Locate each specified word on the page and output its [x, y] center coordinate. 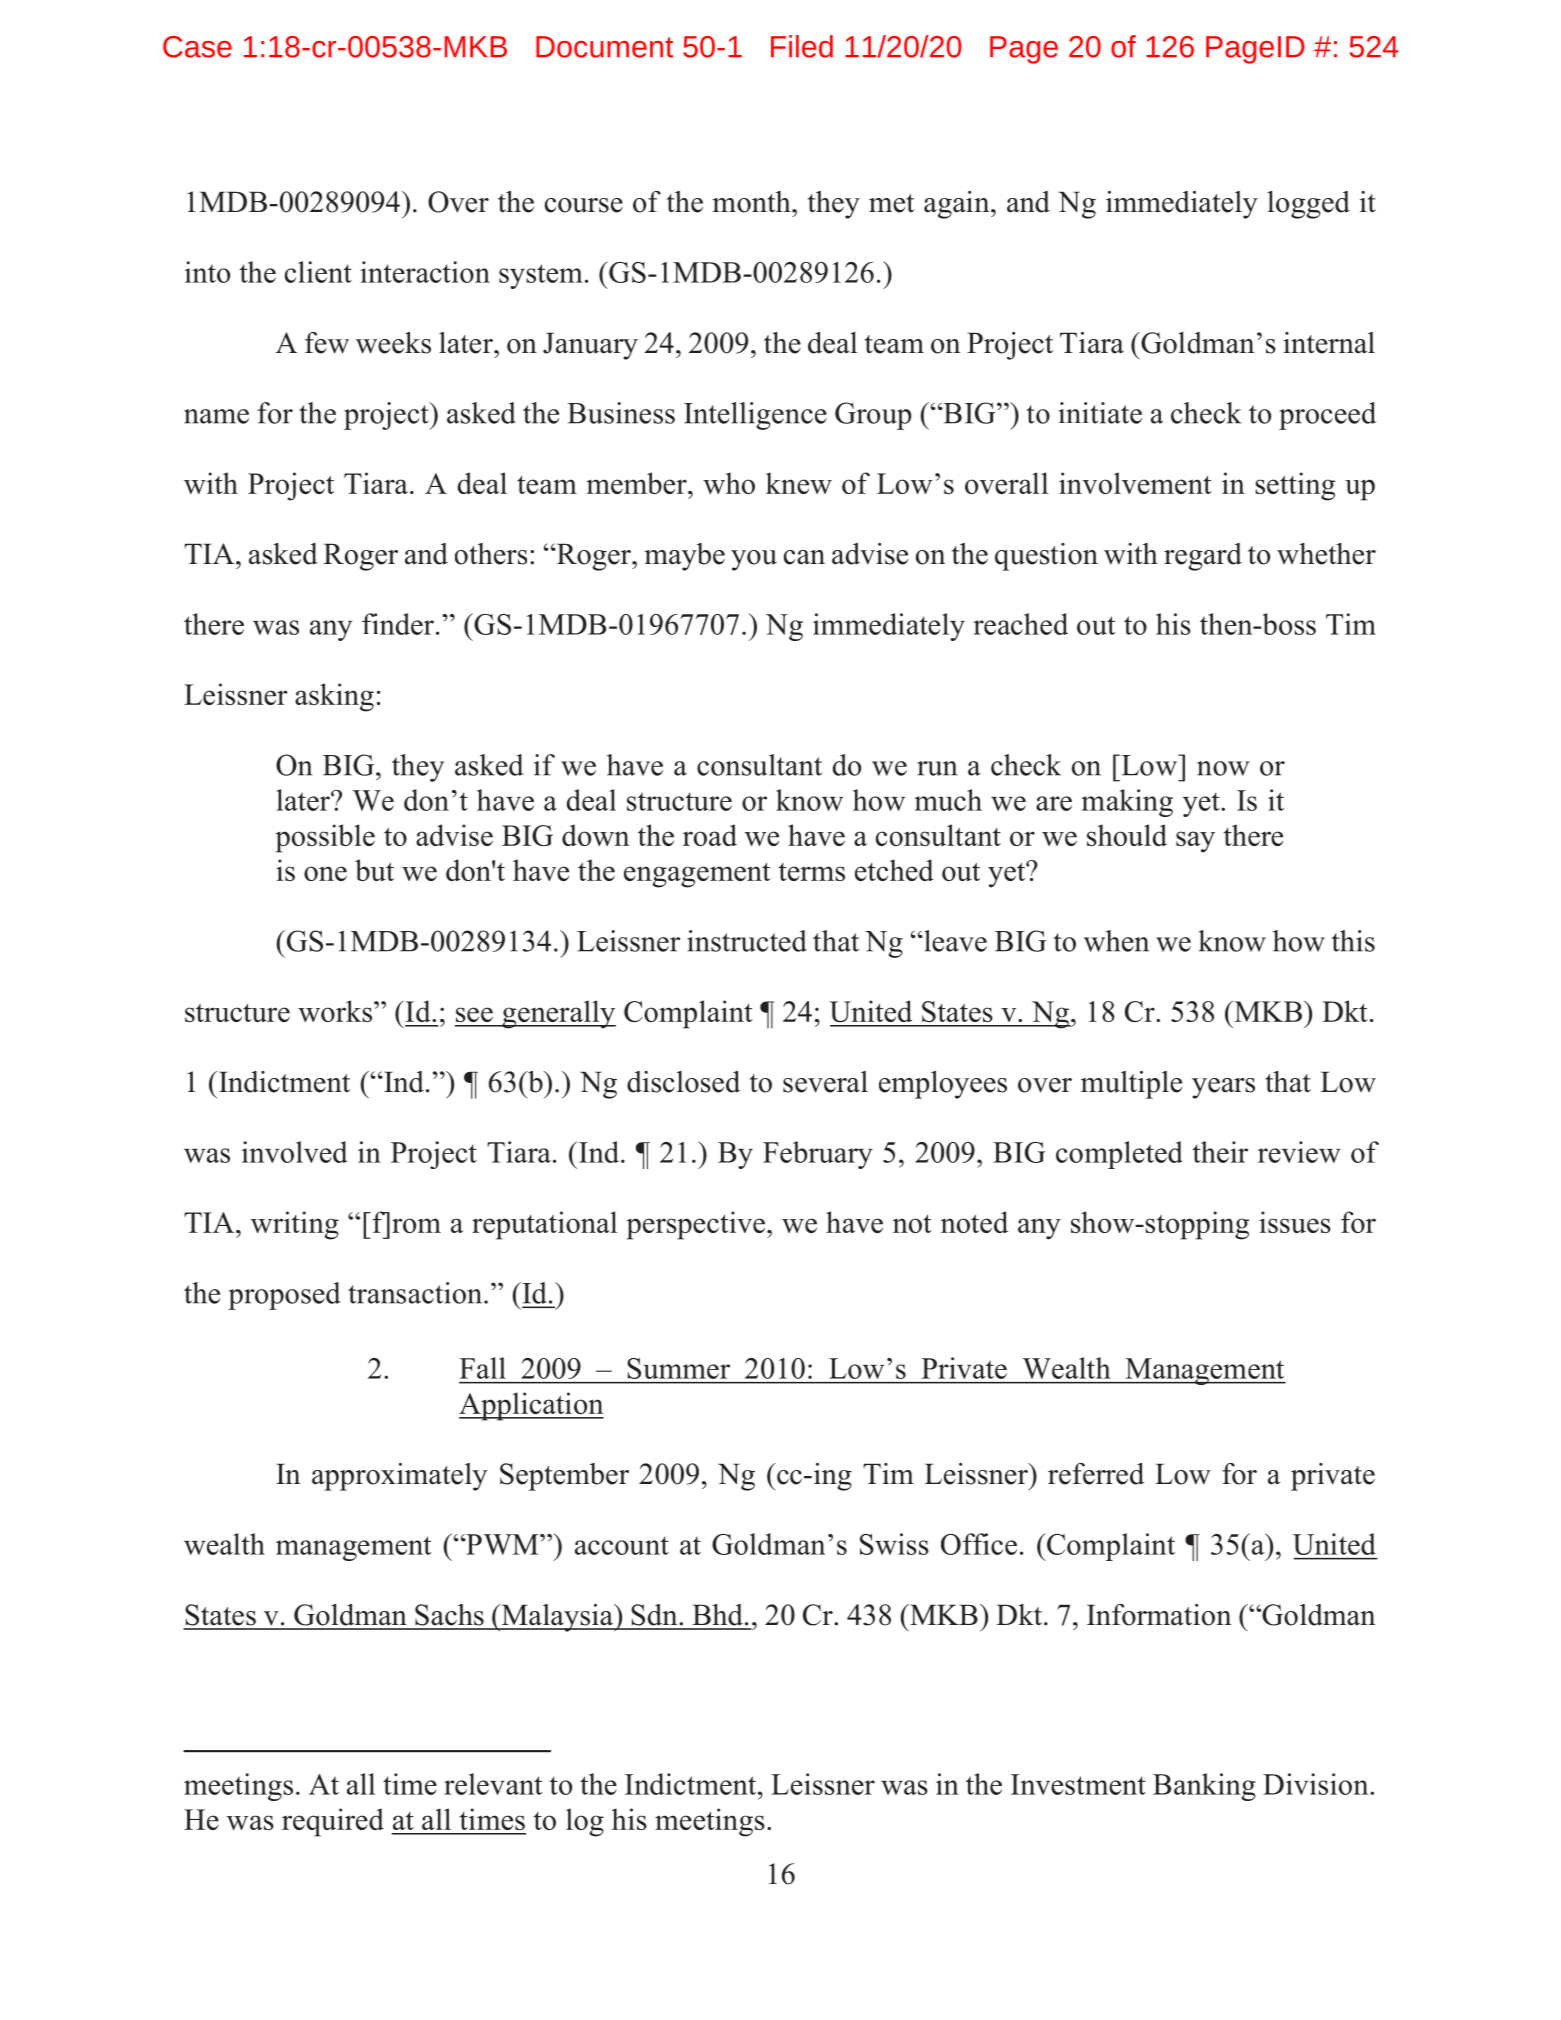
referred [1096, 1474]
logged [1308, 205]
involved [294, 1152]
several [825, 1082]
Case [197, 47]
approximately [399, 1477]
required [333, 1822]
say [1195, 842]
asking [334, 697]
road [710, 835]
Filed [802, 46]
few [327, 343]
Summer [678, 1368]
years [1223, 1088]
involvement [1135, 483]
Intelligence [755, 416]
